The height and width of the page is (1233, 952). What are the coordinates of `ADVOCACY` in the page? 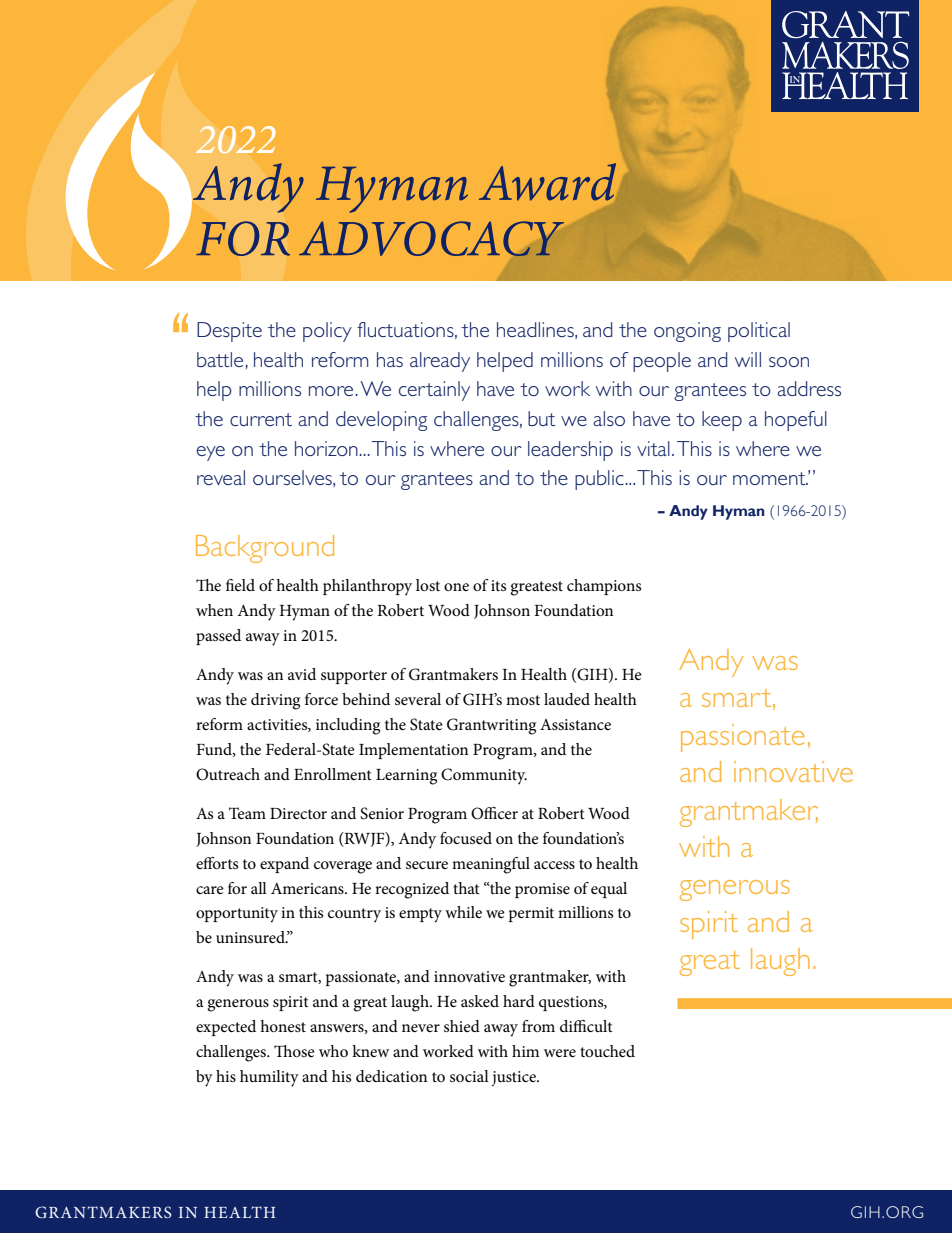 It's located at (431, 238).
